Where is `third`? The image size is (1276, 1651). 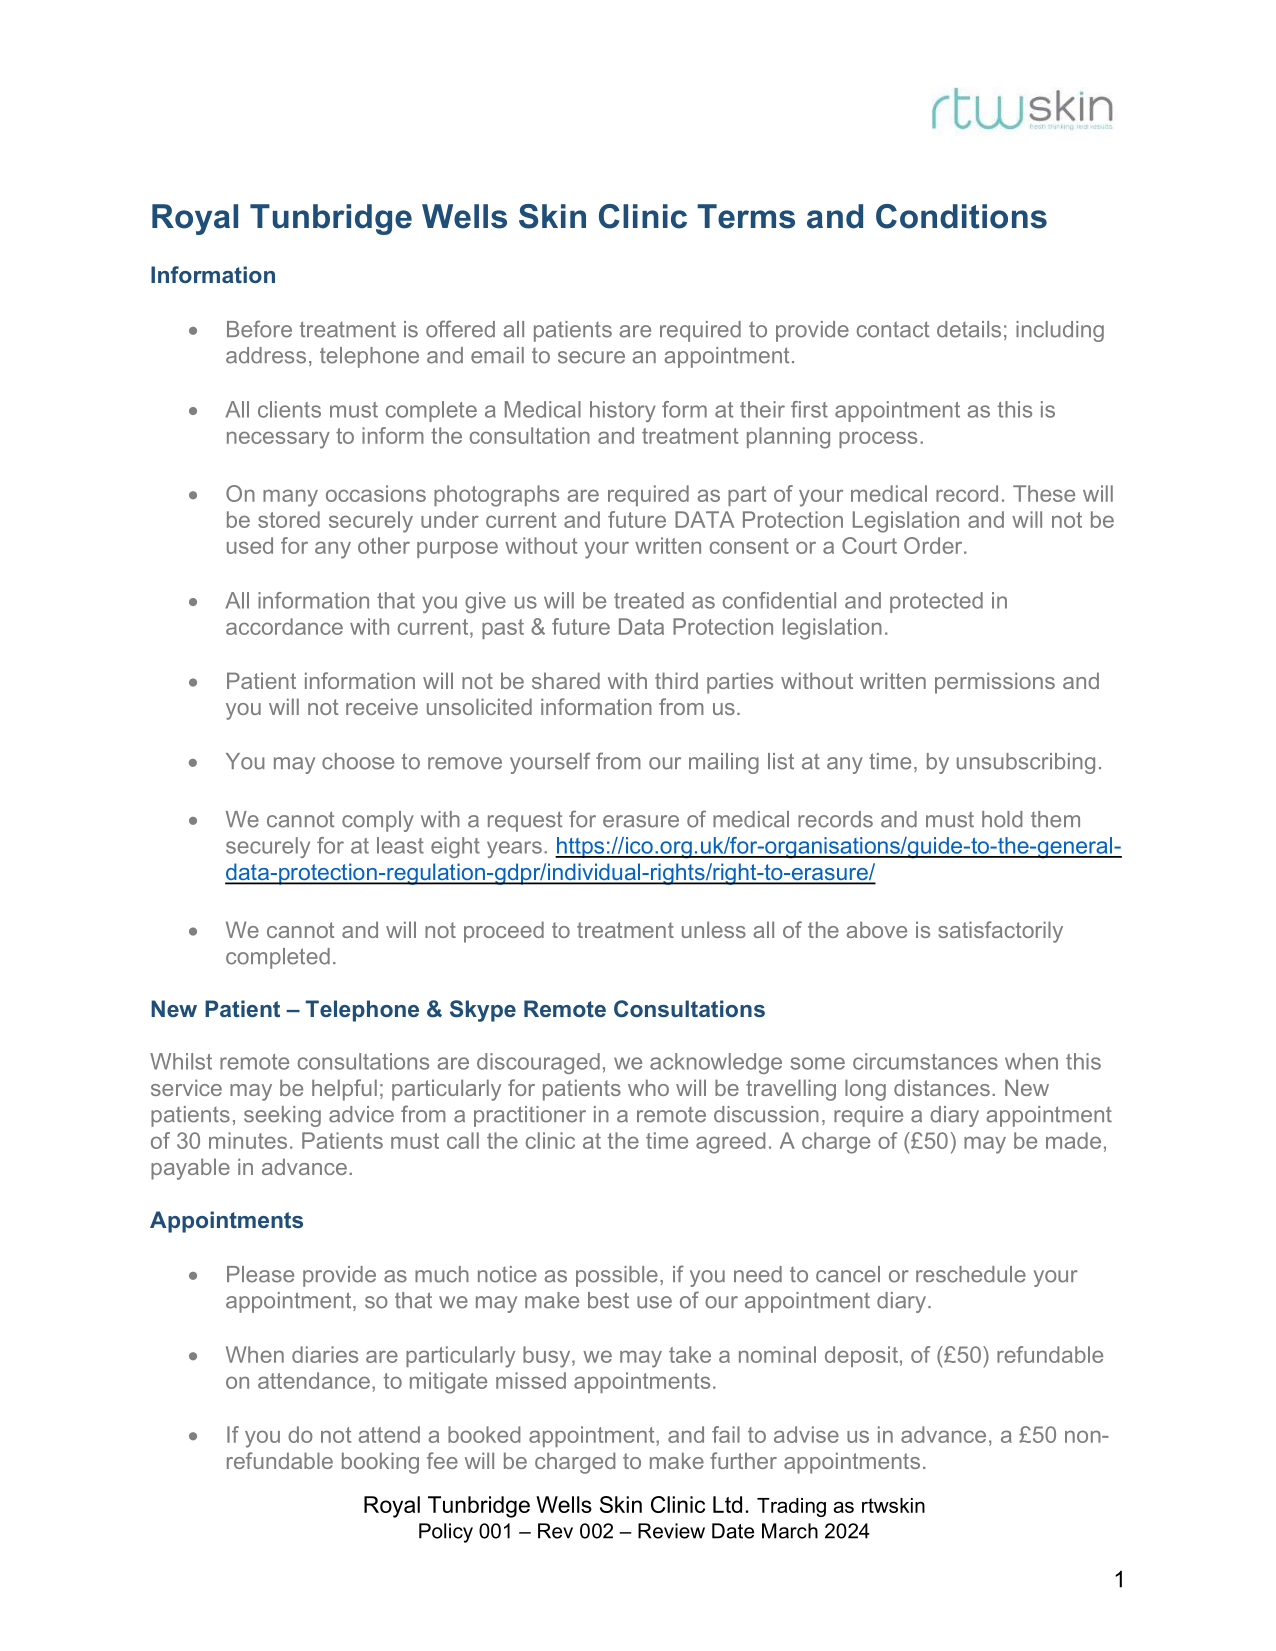
third is located at coordinates (676, 680).
